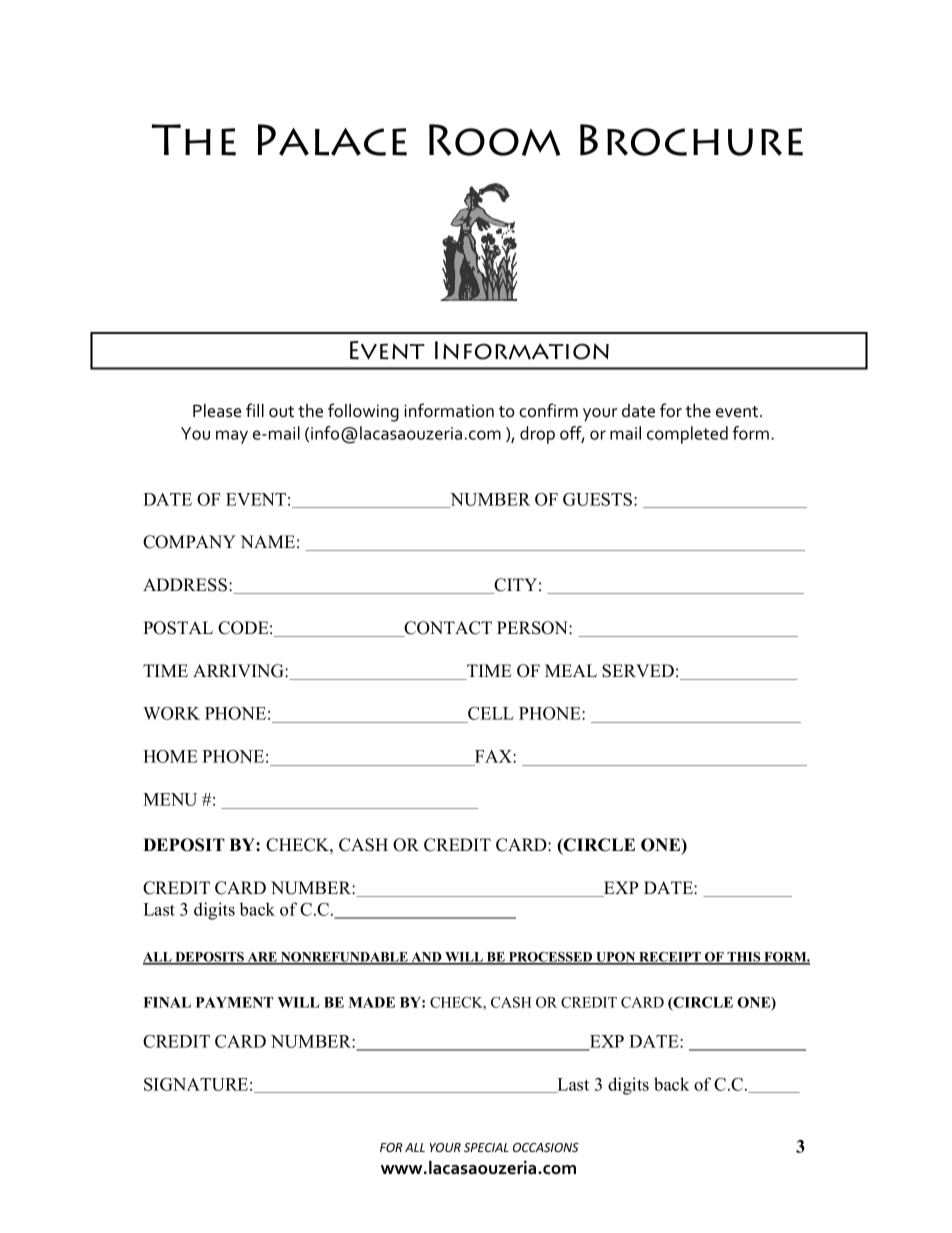 This screenshot has height=1233, width=952. I want to click on fill, so click(255, 410).
